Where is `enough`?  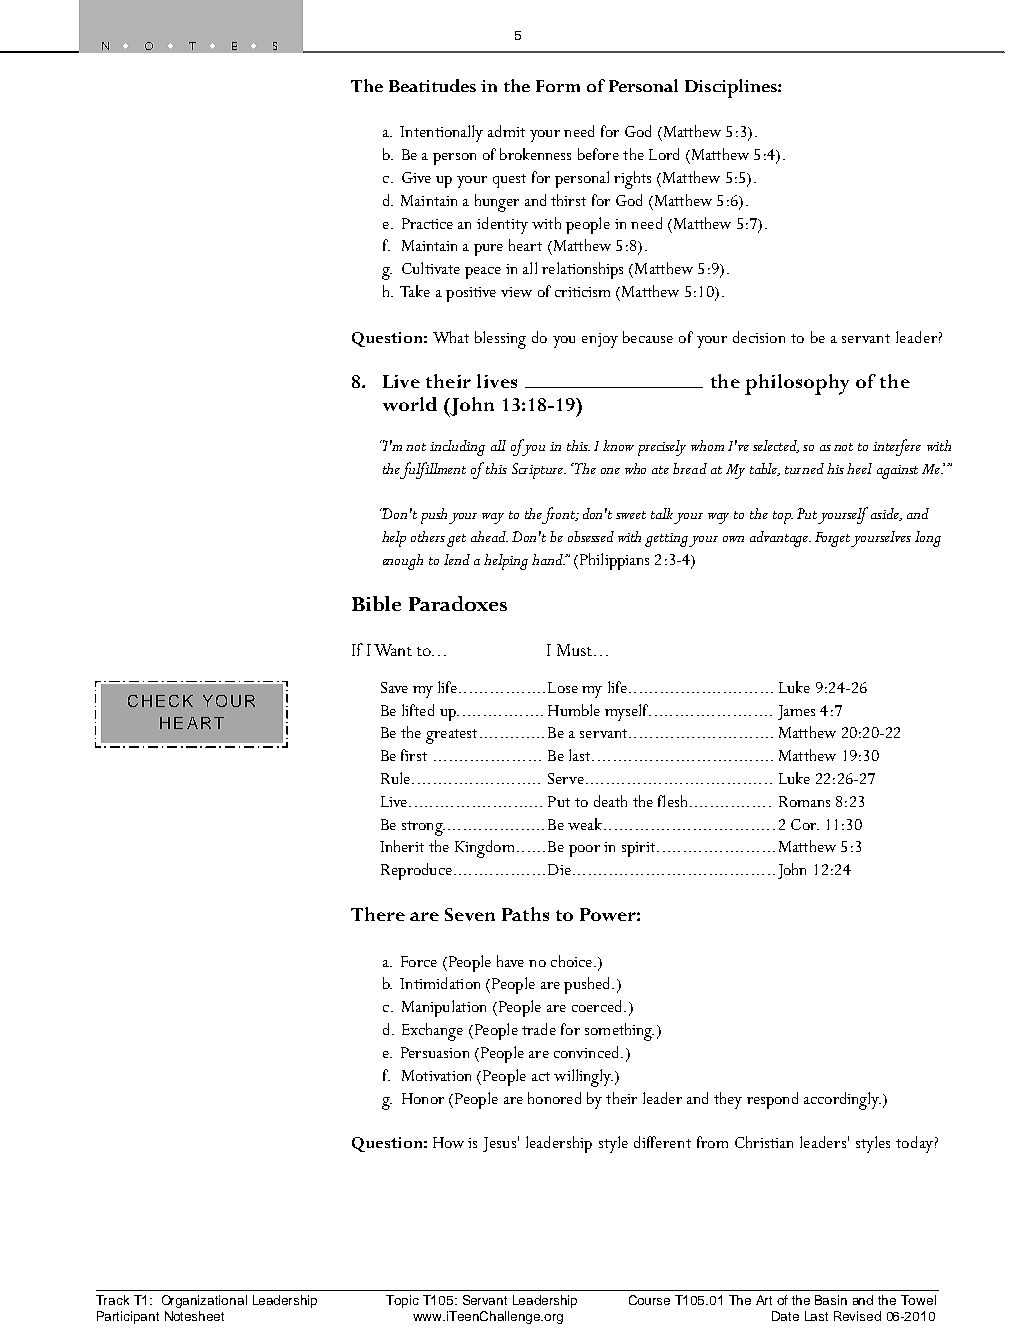
enough is located at coordinates (403, 562).
